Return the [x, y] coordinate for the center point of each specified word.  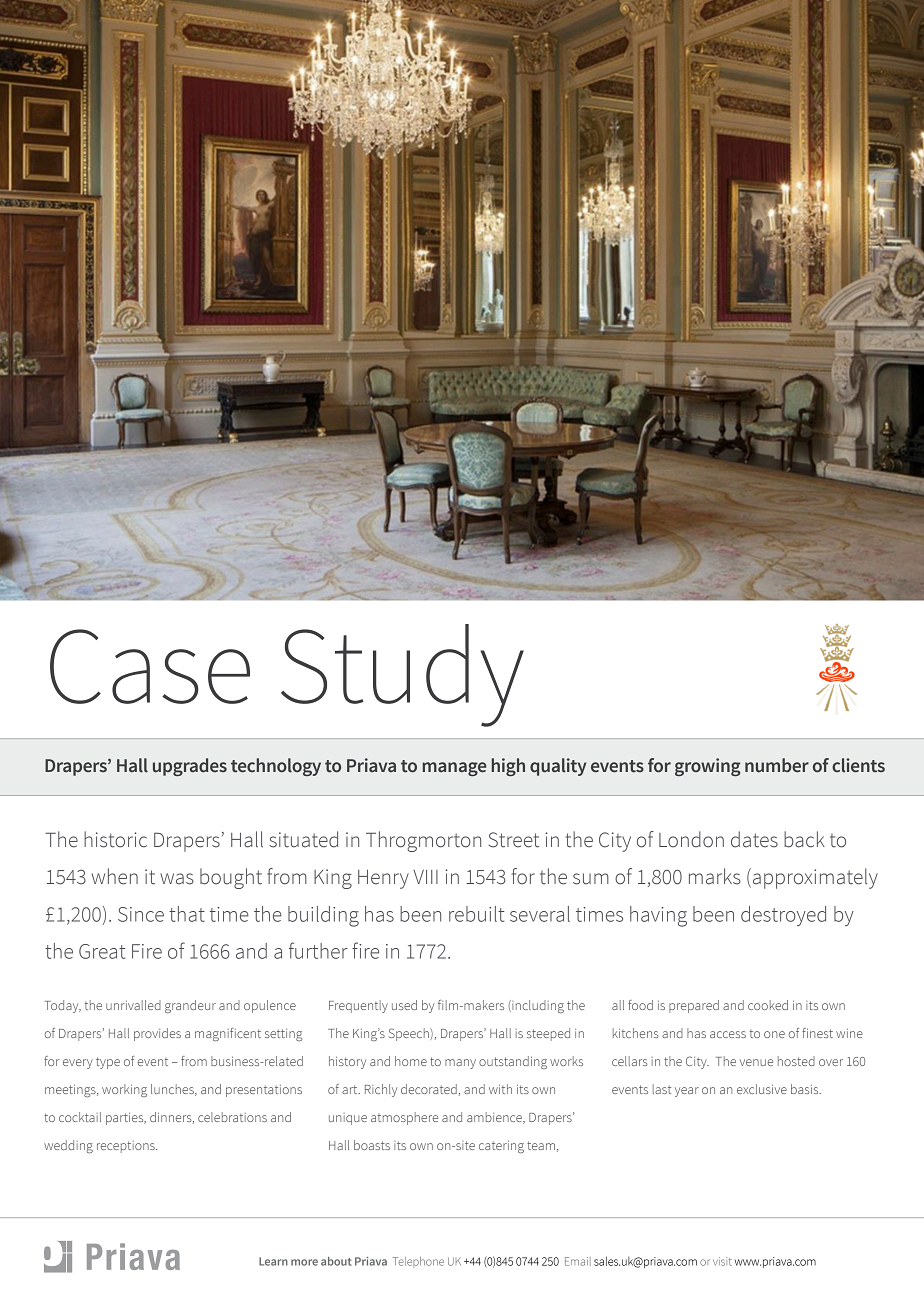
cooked [768, 1005]
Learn [273, 1261]
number [777, 765]
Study [402, 675]
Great [102, 951]
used [404, 1005]
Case [150, 666]
